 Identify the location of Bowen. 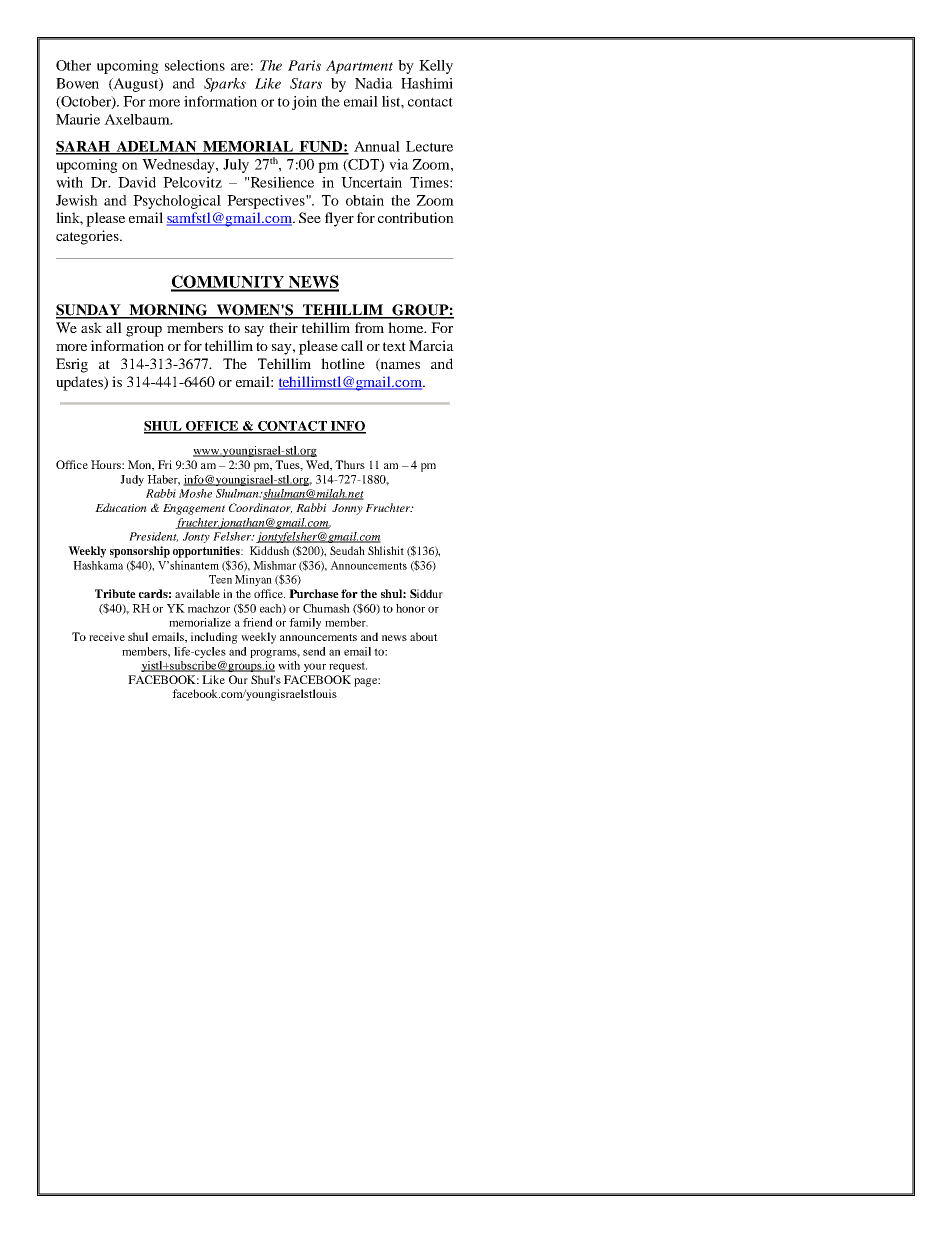
(77, 83).
